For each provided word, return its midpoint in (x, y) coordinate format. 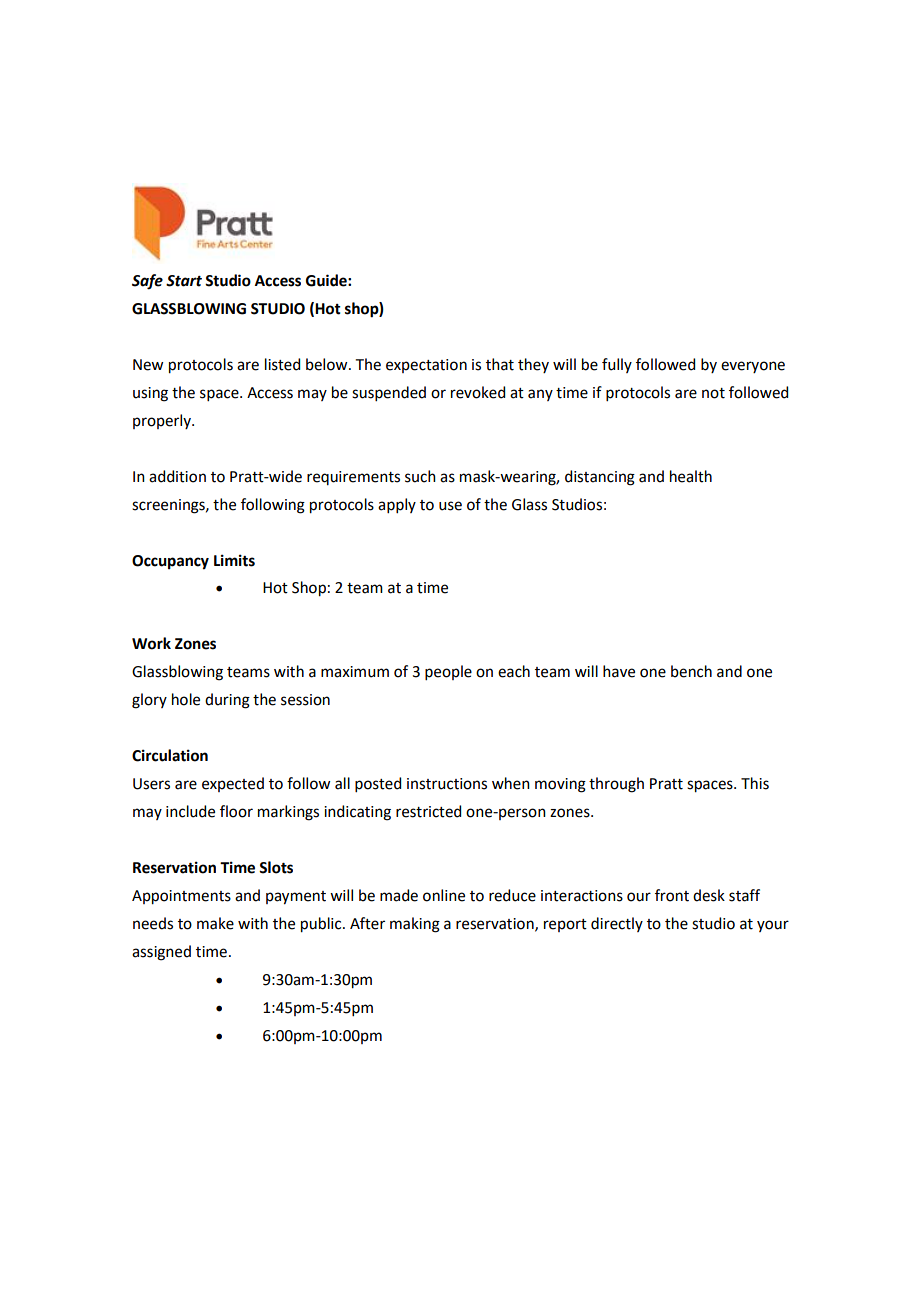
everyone (753, 367)
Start (184, 281)
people (448, 672)
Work (151, 643)
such (420, 476)
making (415, 925)
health (691, 476)
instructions (447, 784)
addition (177, 476)
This (755, 783)
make (215, 923)
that (500, 364)
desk (709, 895)
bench (691, 671)
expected (233, 784)
